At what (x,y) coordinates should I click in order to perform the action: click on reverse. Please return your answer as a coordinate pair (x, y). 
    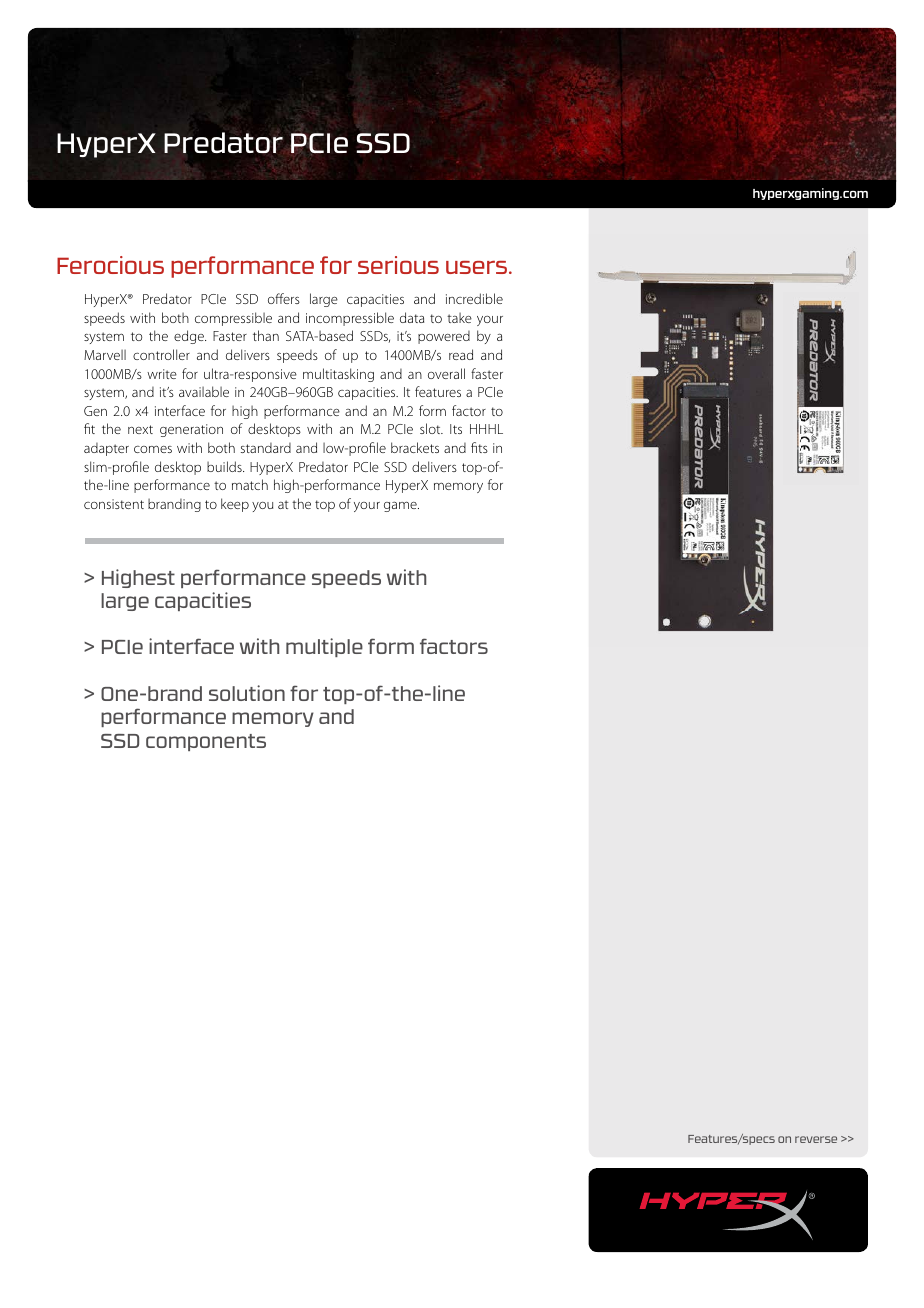
    Looking at the image, I should click on (816, 1139).
